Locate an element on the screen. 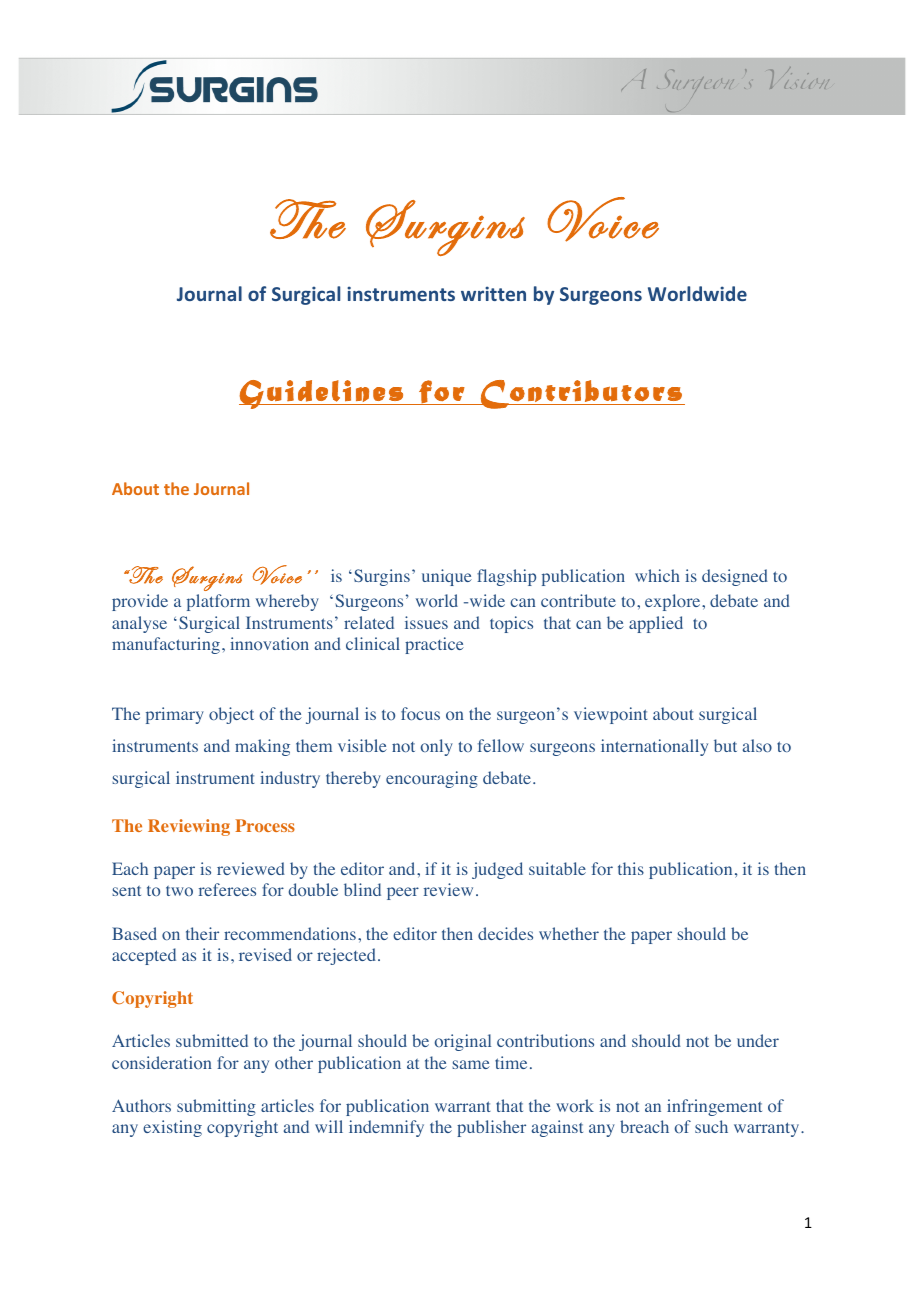 The image size is (924, 1308). which is located at coordinates (657, 575).
